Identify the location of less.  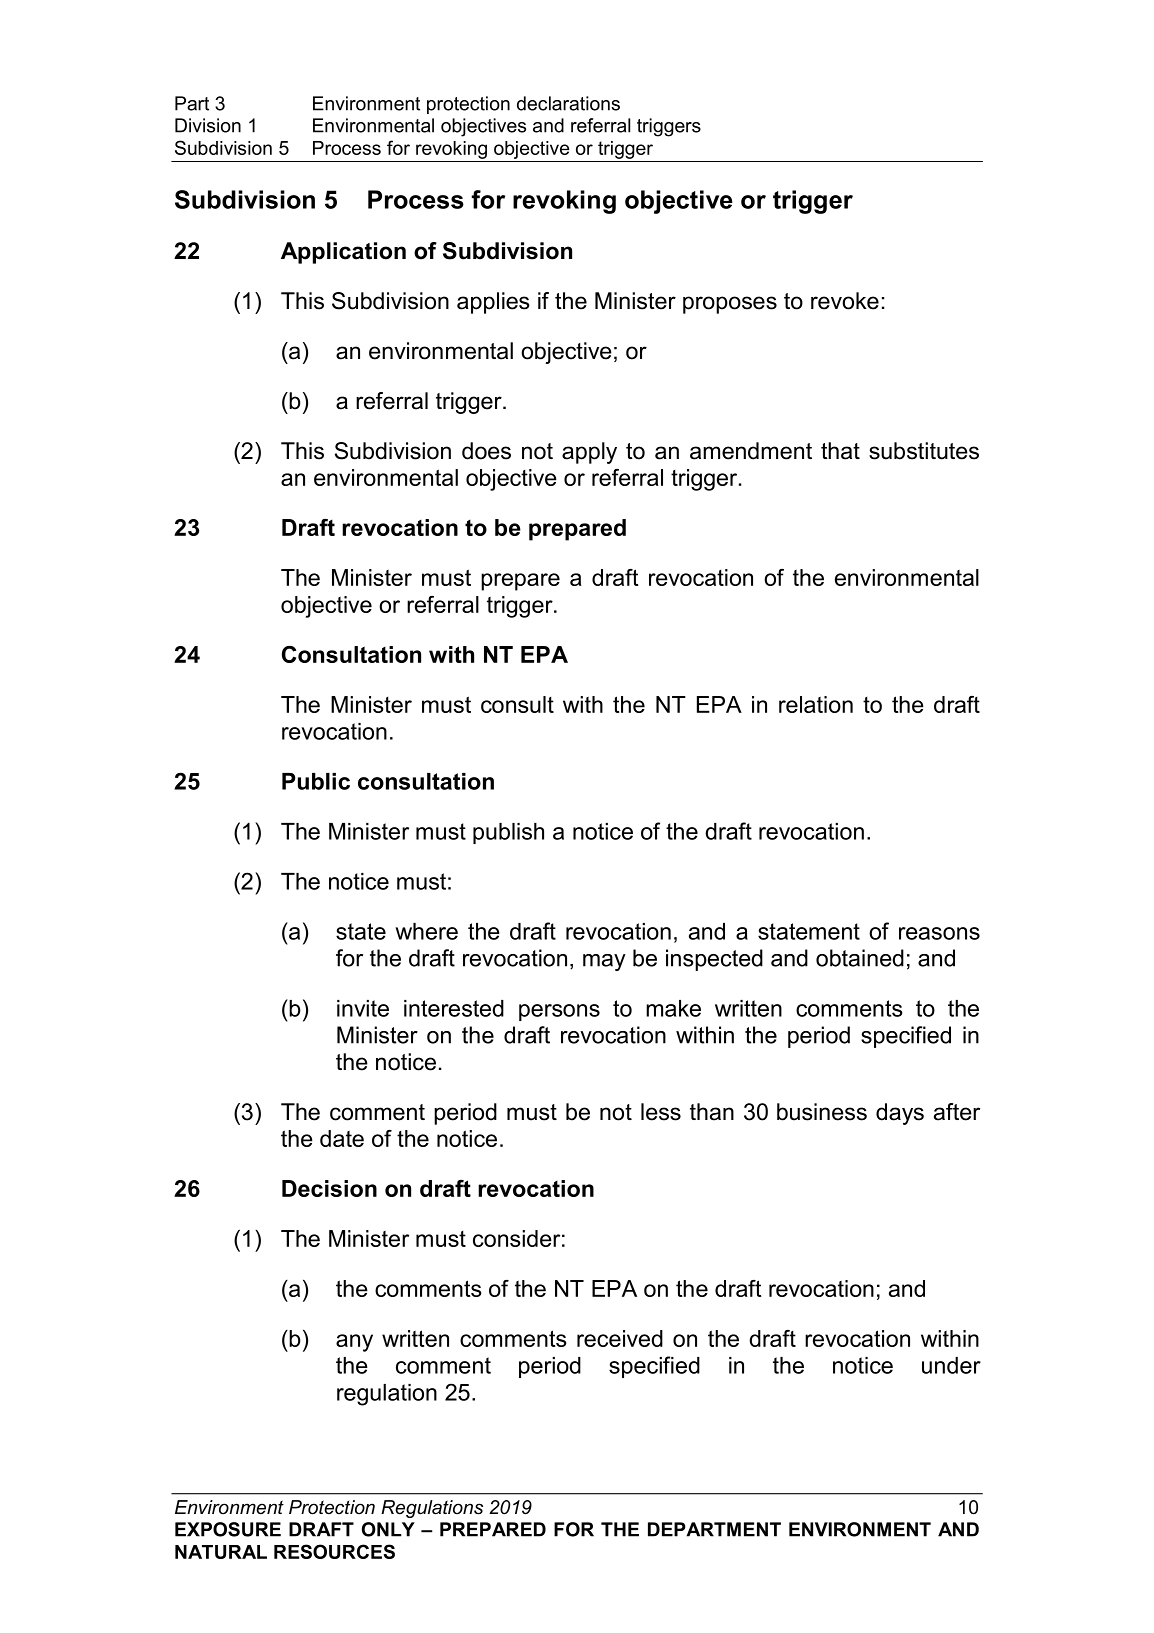
(661, 1112).
